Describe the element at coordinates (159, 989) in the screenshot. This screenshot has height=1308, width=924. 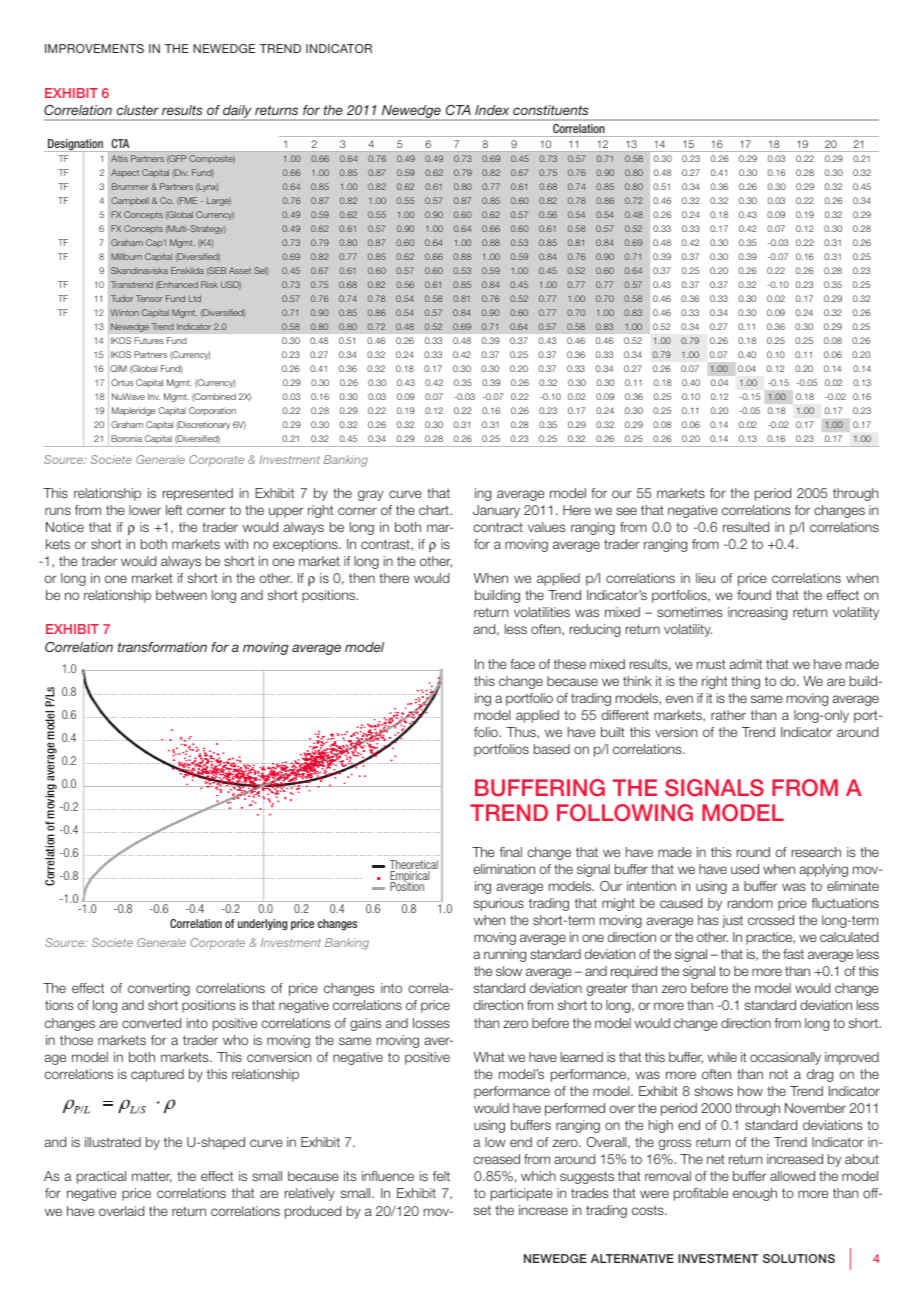
I see `converting` at that location.
